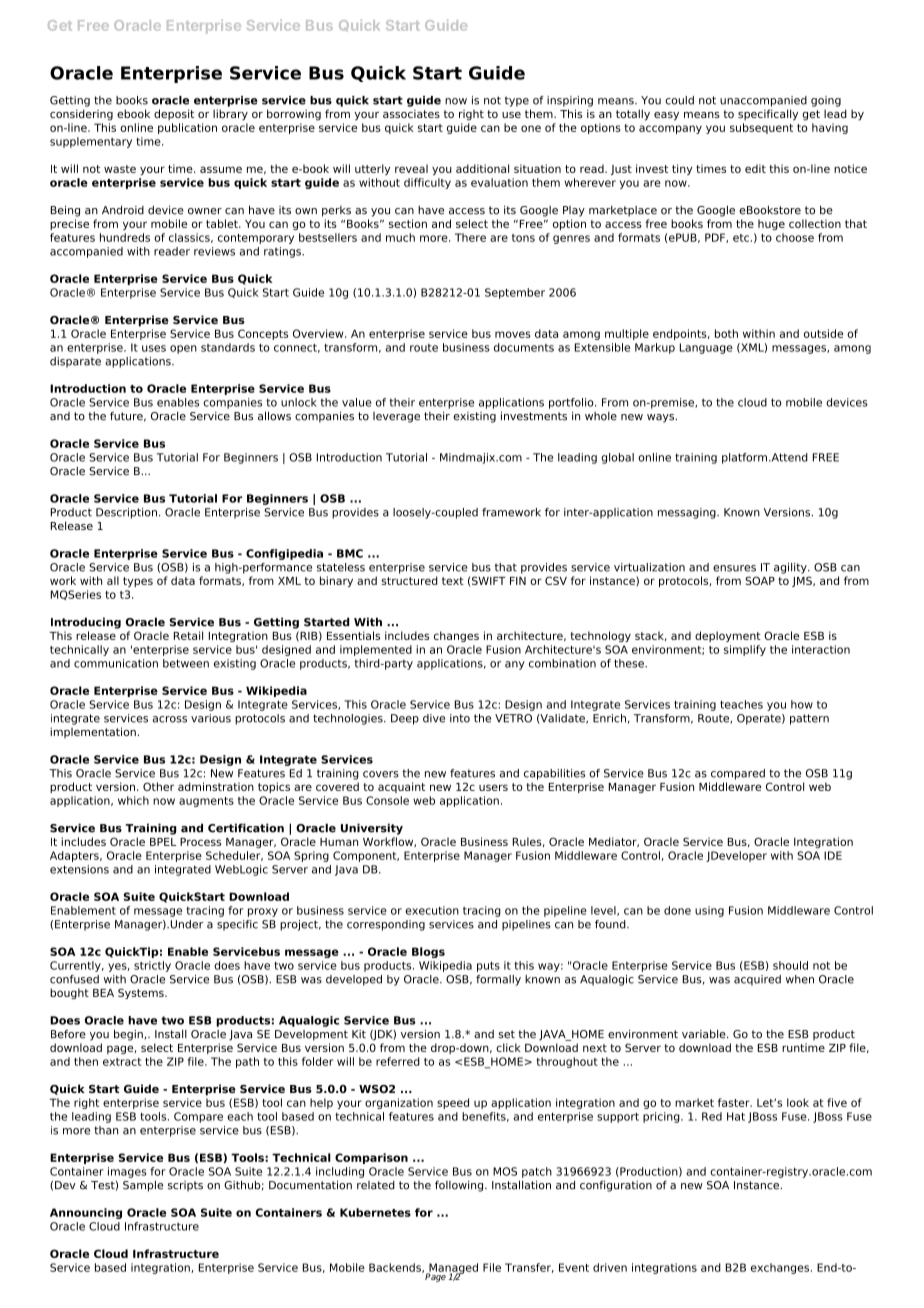  What do you see at coordinates (158, 786) in the document?
I see `Other` at bounding box center [158, 786].
